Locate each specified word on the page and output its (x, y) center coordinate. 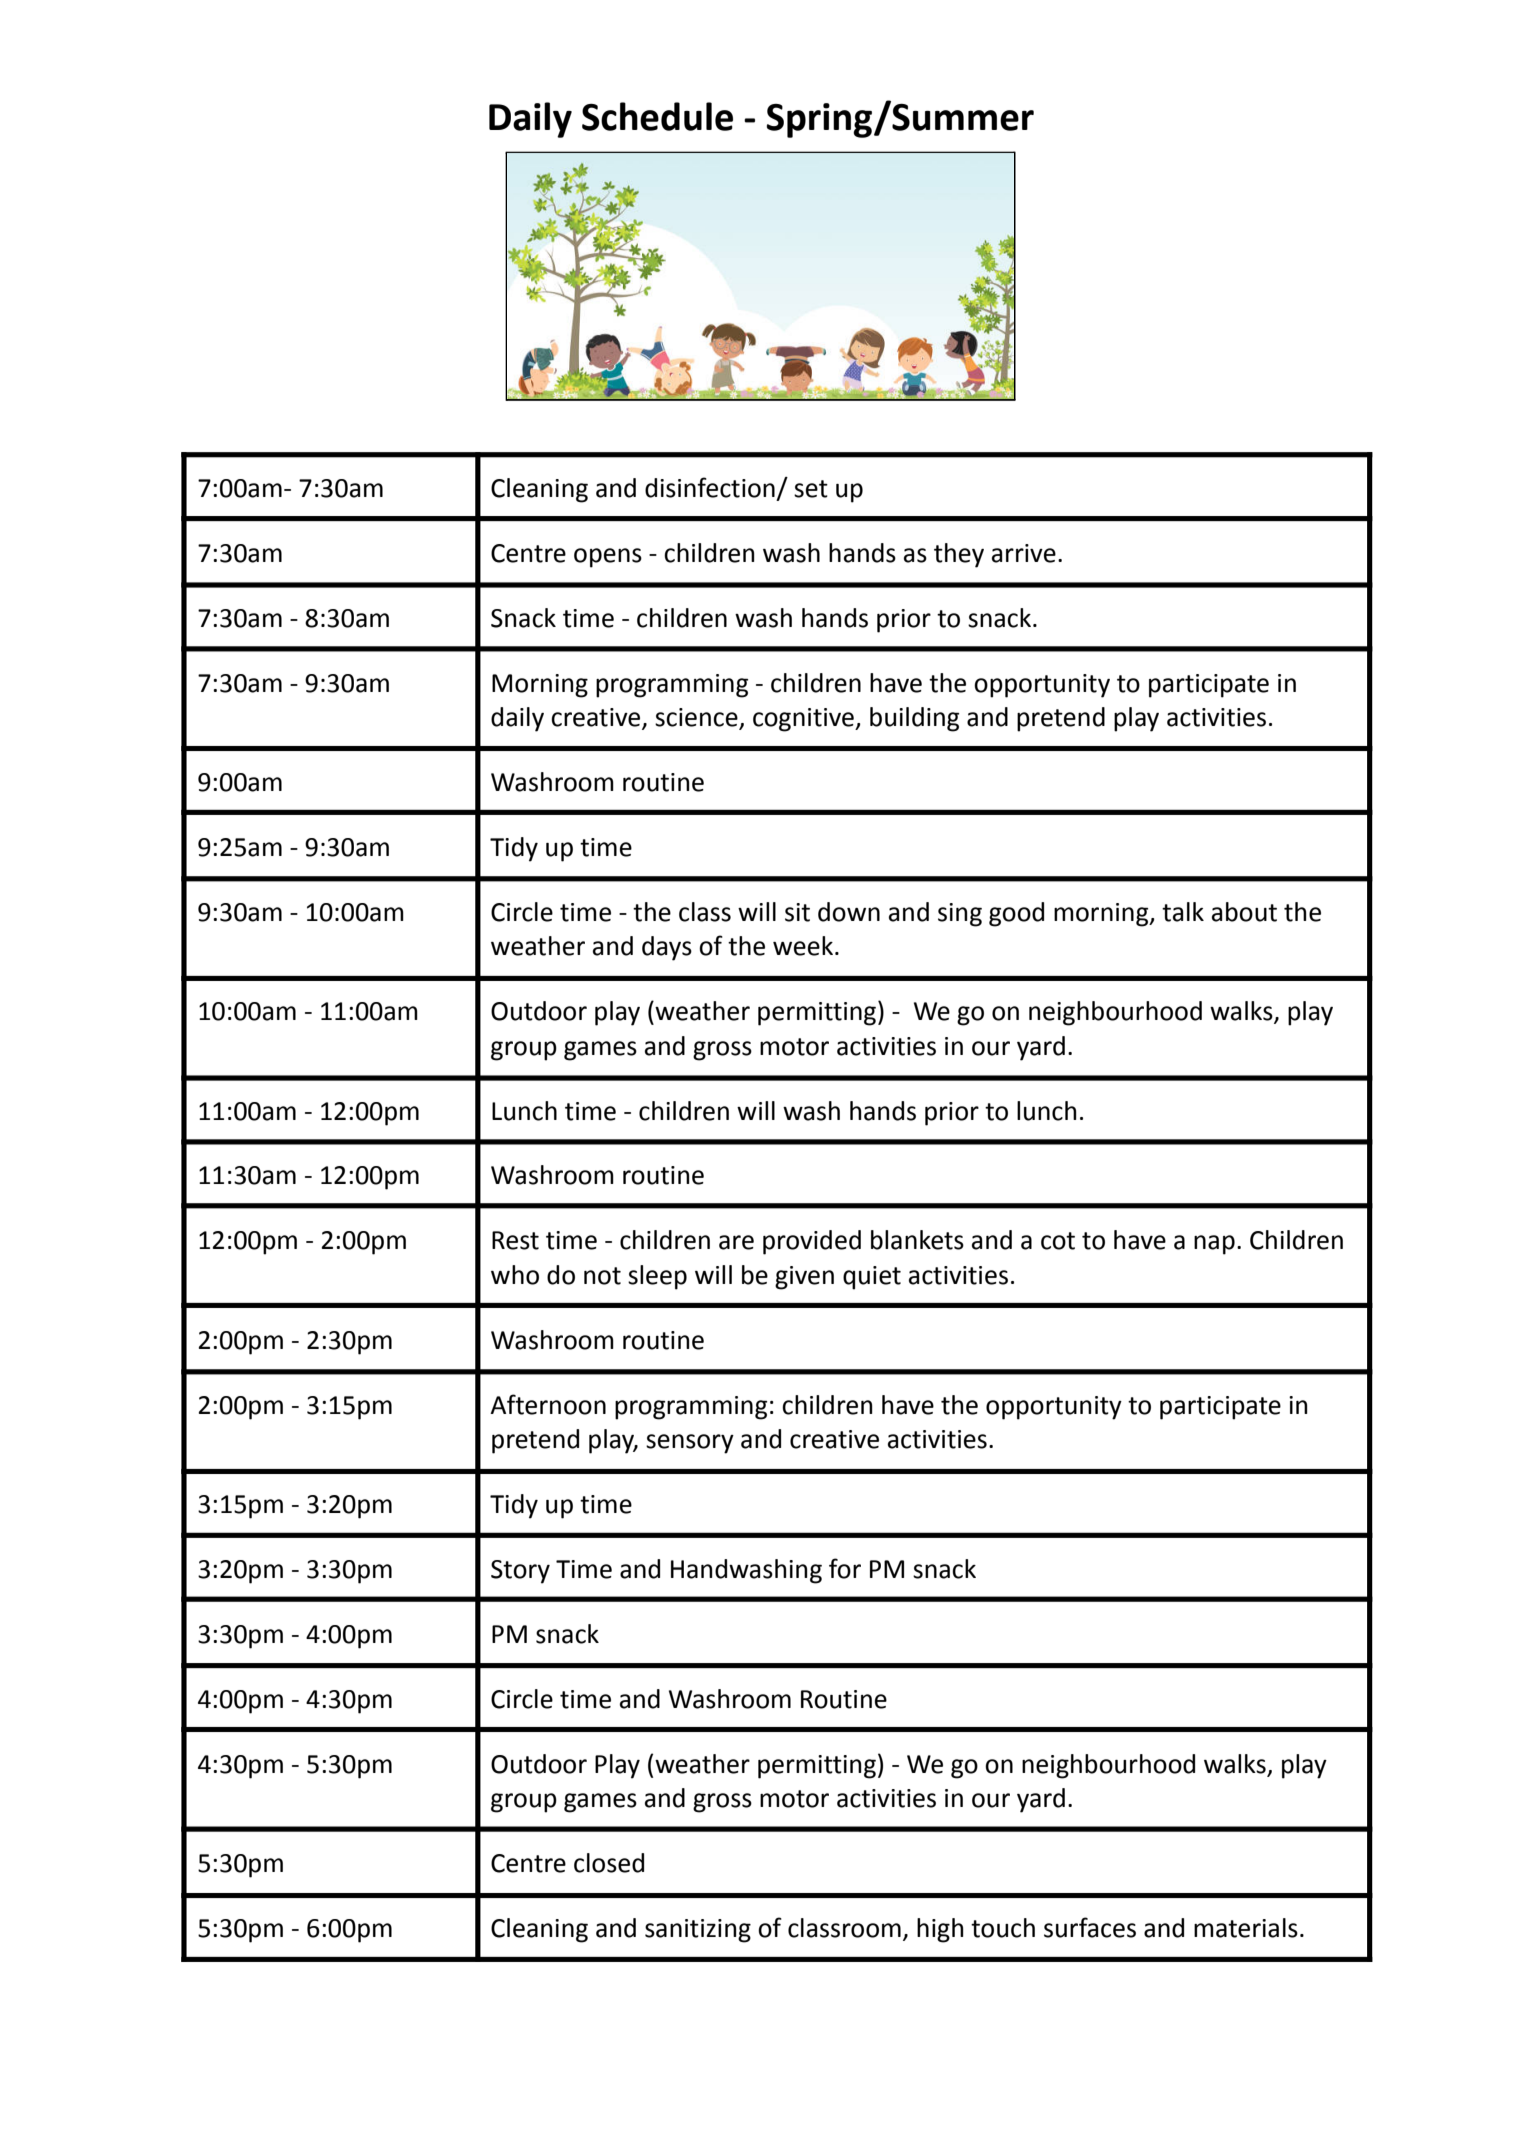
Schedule (657, 116)
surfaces (1090, 1927)
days (667, 948)
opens (608, 558)
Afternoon (548, 1404)
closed (609, 1863)
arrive (1024, 553)
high (940, 1930)
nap (1214, 1245)
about (1244, 912)
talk (1183, 912)
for (845, 1568)
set (811, 489)
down (849, 912)
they (959, 555)
